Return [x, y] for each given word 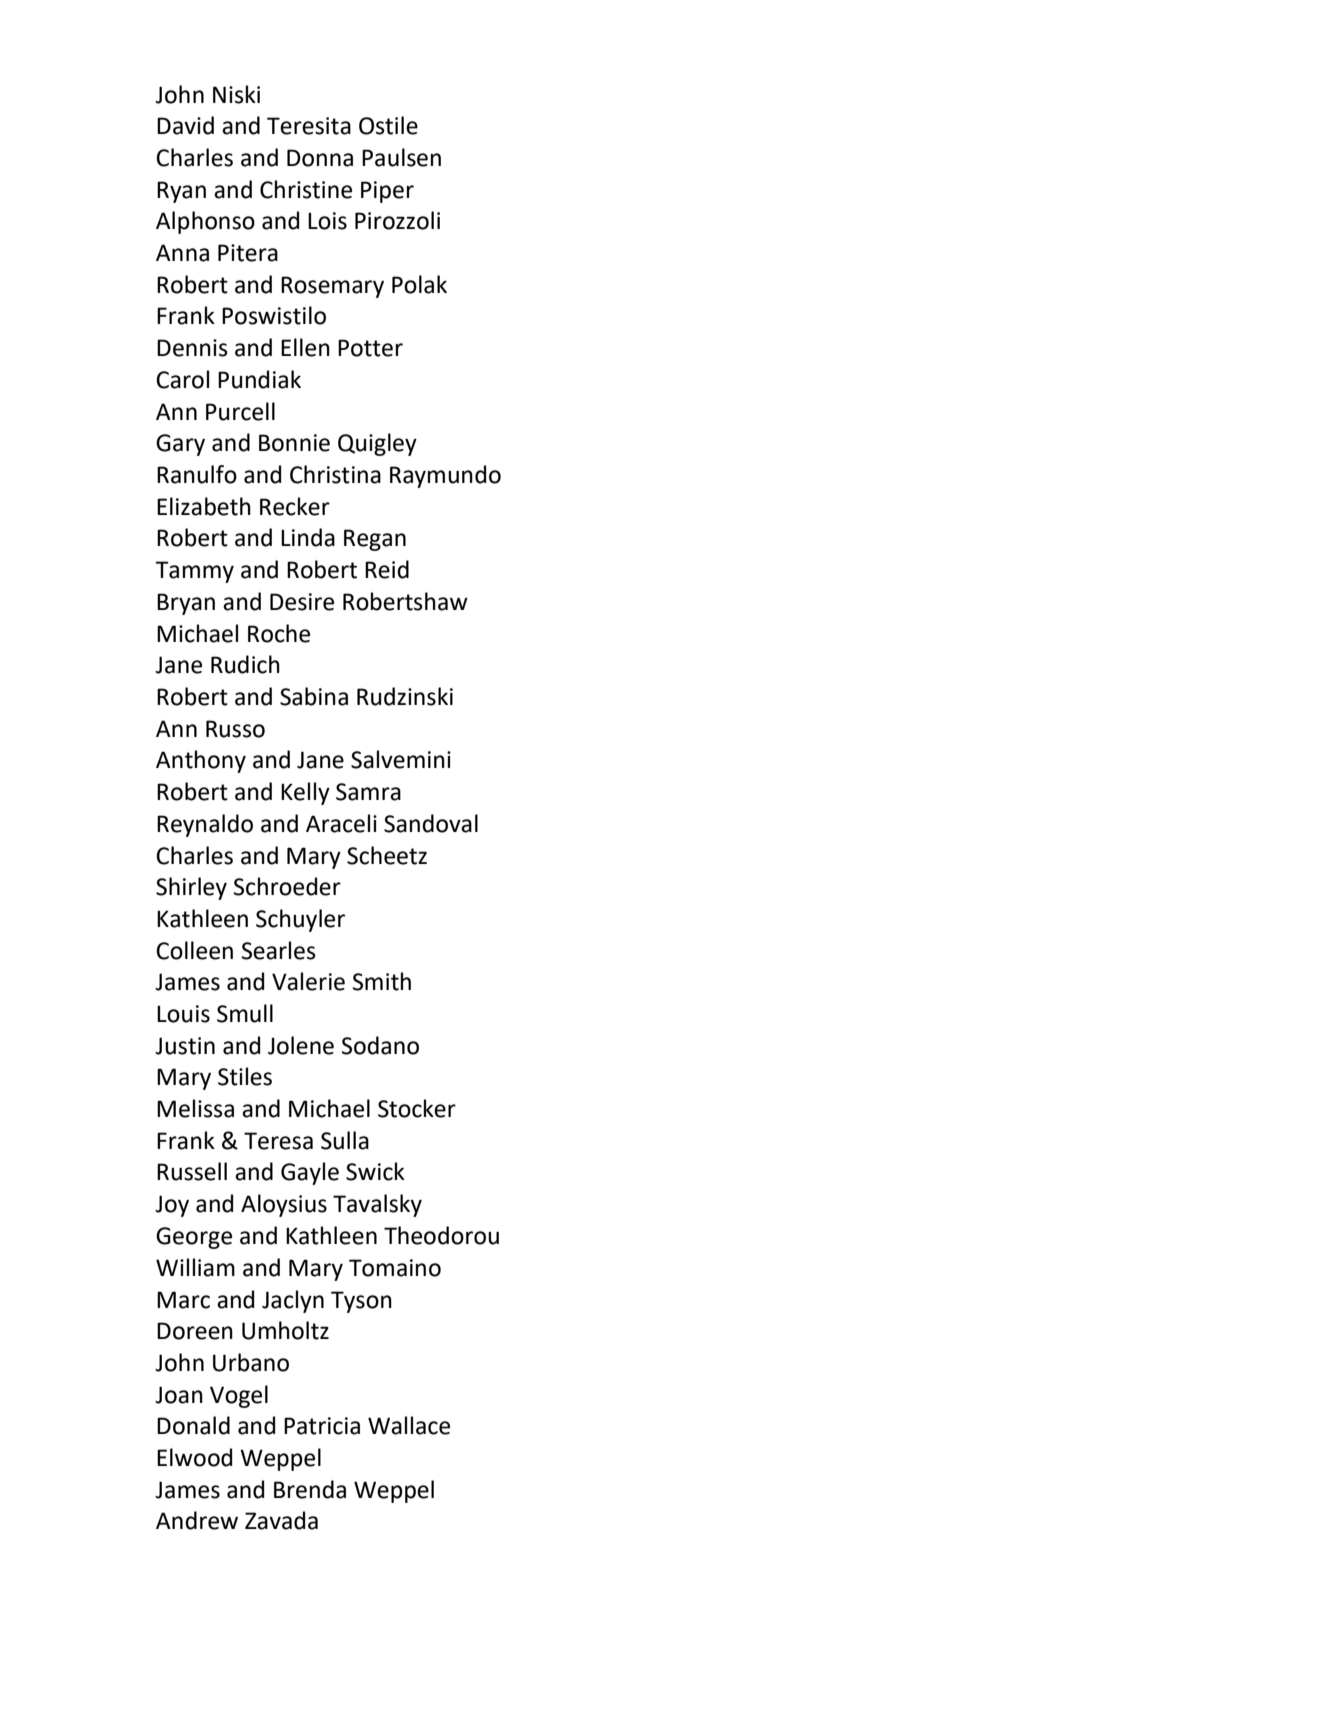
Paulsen [401, 157]
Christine [306, 189]
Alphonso [205, 222]
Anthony [201, 761]
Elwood [194, 1457]
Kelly [305, 793]
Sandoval [431, 823]
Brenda [310, 1489]
